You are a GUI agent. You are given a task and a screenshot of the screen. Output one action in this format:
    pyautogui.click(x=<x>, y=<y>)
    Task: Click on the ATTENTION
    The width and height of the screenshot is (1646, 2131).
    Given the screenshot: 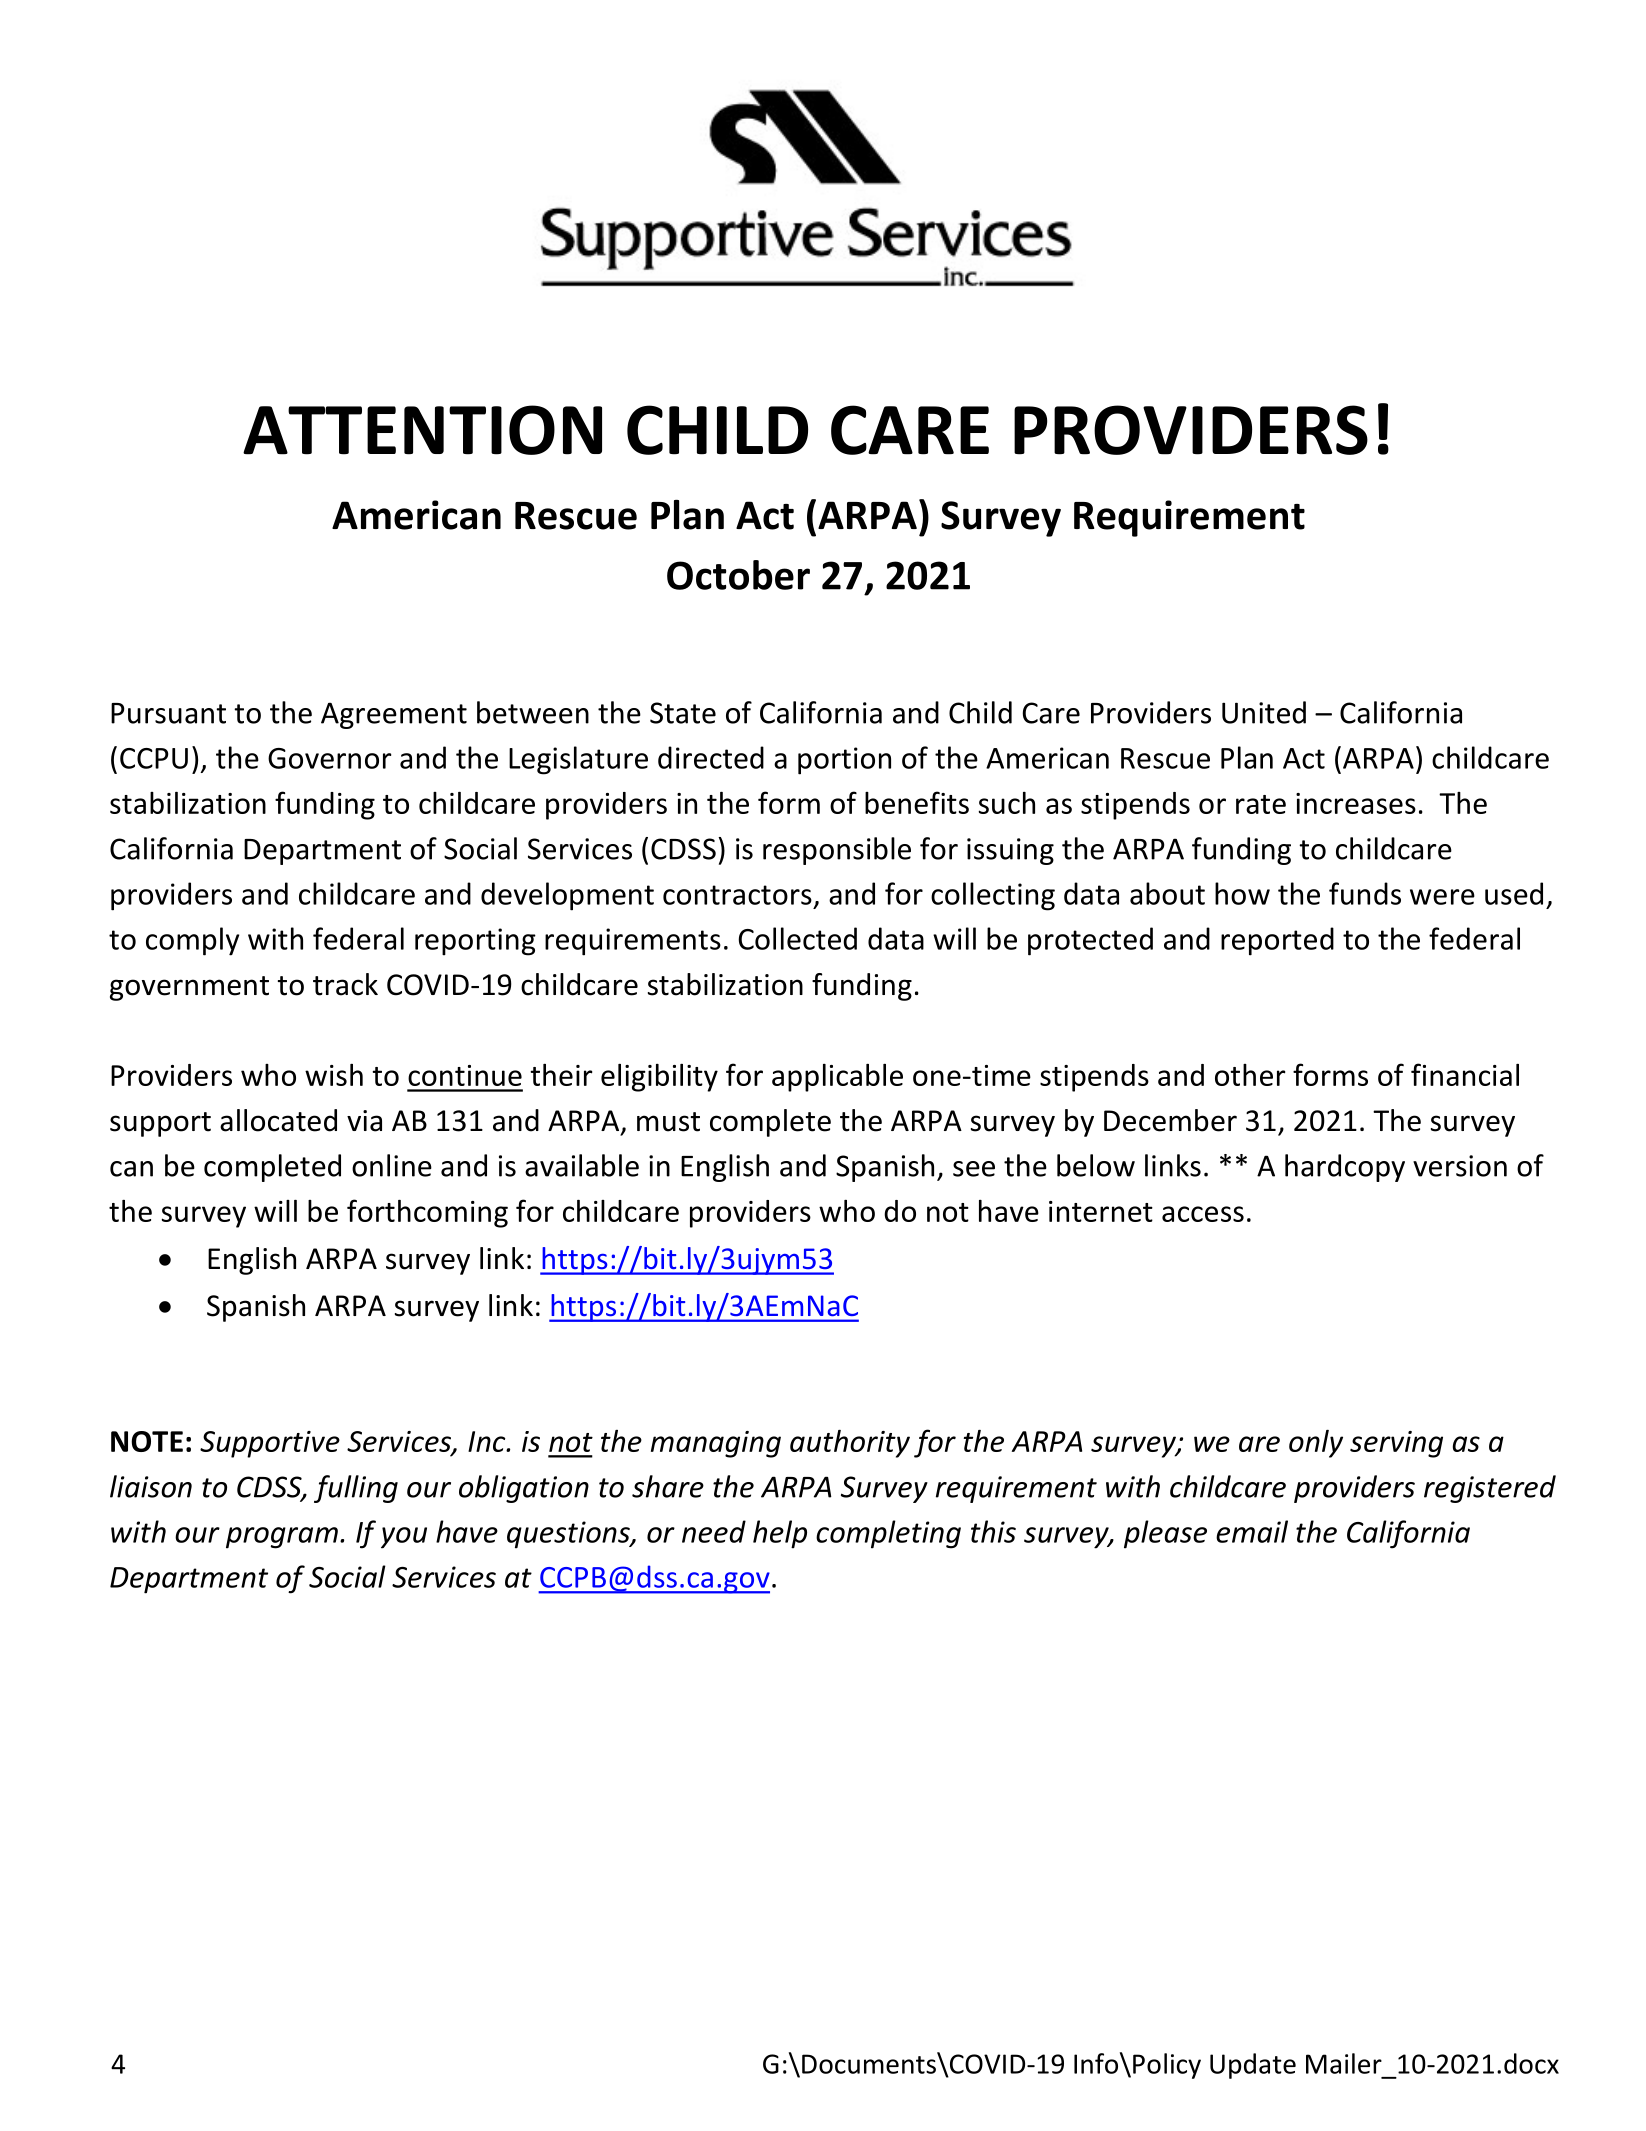 What is the action you would take?
    pyautogui.click(x=422, y=430)
